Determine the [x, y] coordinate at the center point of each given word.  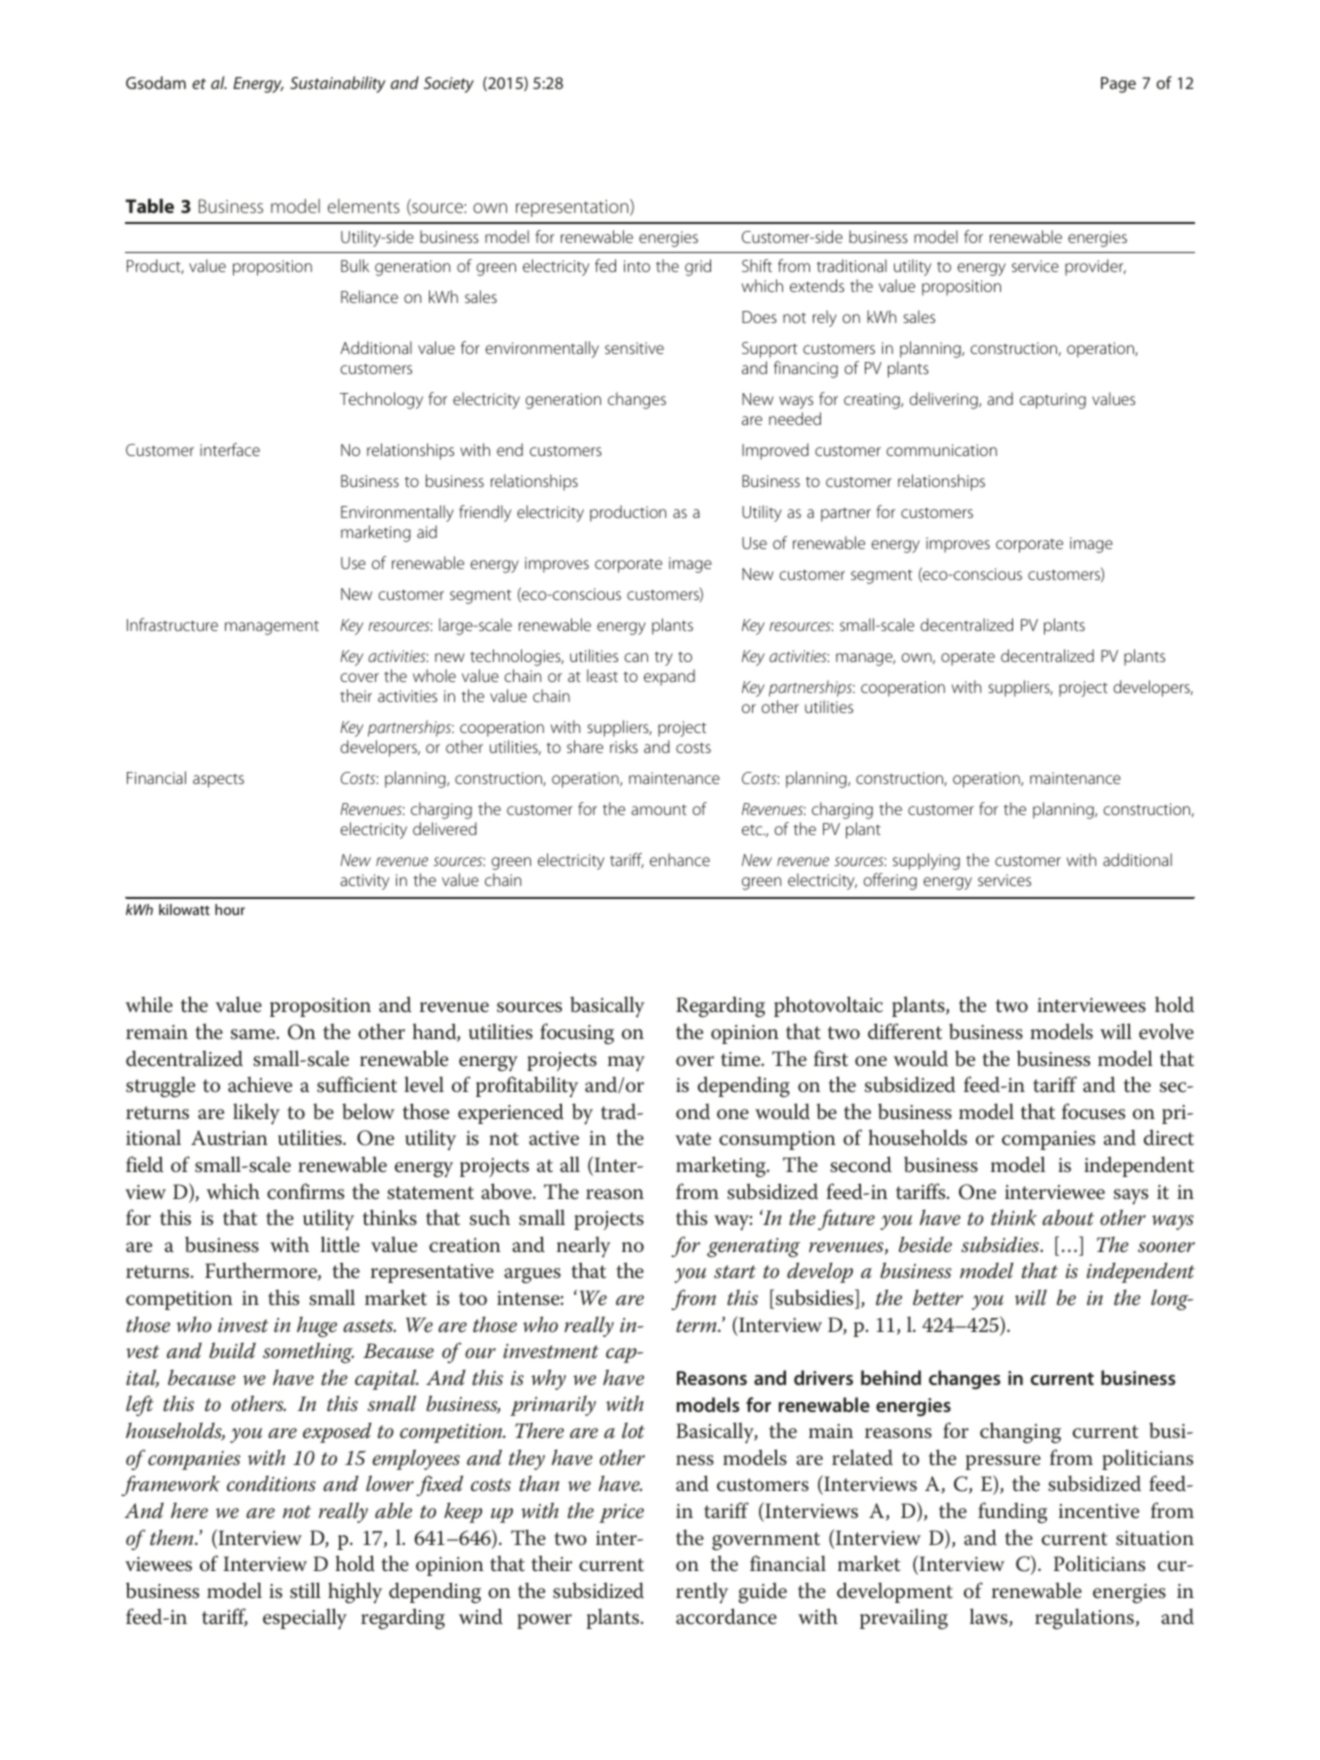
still [305, 1590]
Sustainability [338, 84]
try [664, 659]
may [626, 1064]
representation [573, 208]
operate [968, 658]
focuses [1093, 1111]
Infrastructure [172, 624]
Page [1118, 85]
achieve [260, 1084]
